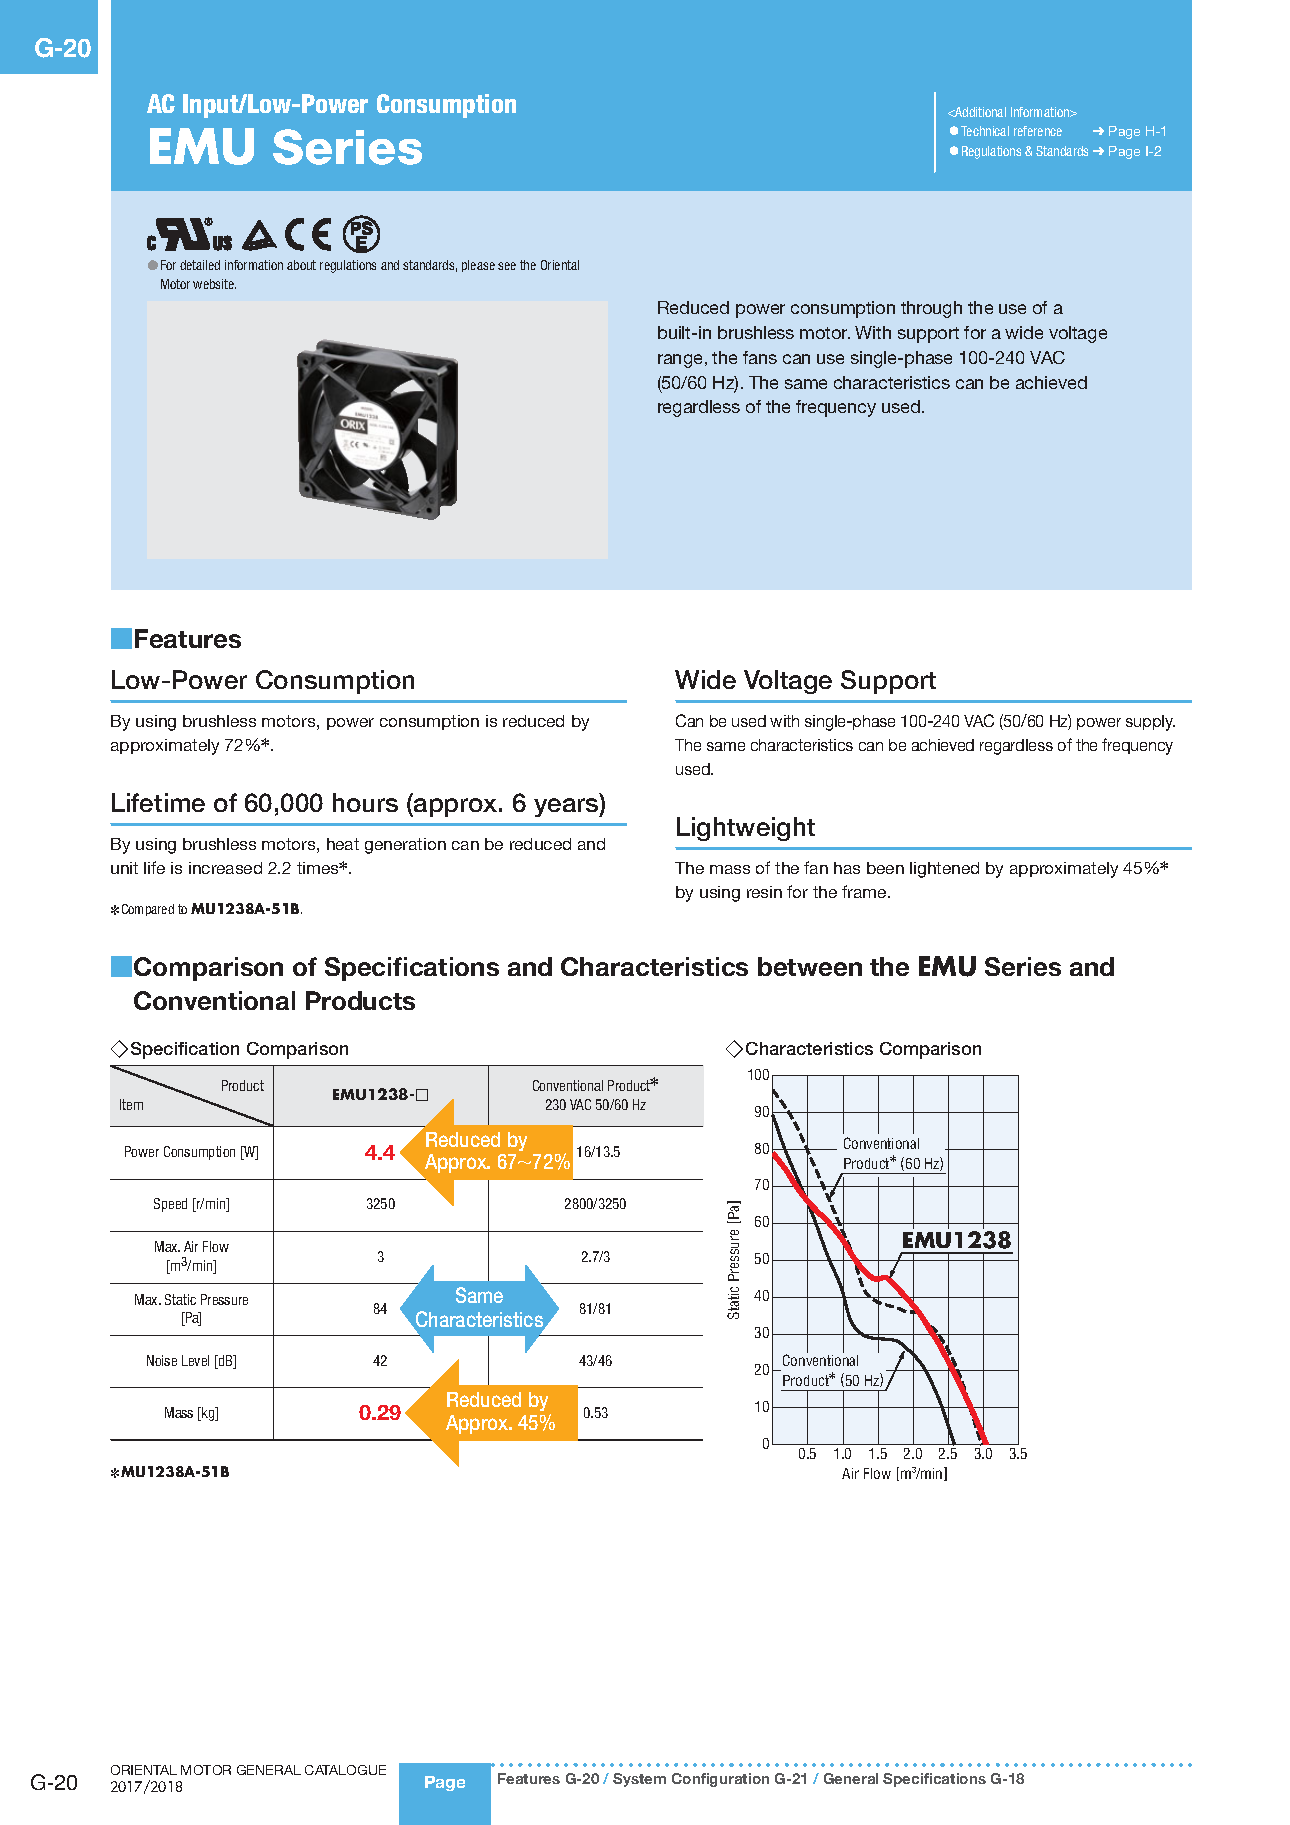  I want to click on reference, so click(1038, 131).
